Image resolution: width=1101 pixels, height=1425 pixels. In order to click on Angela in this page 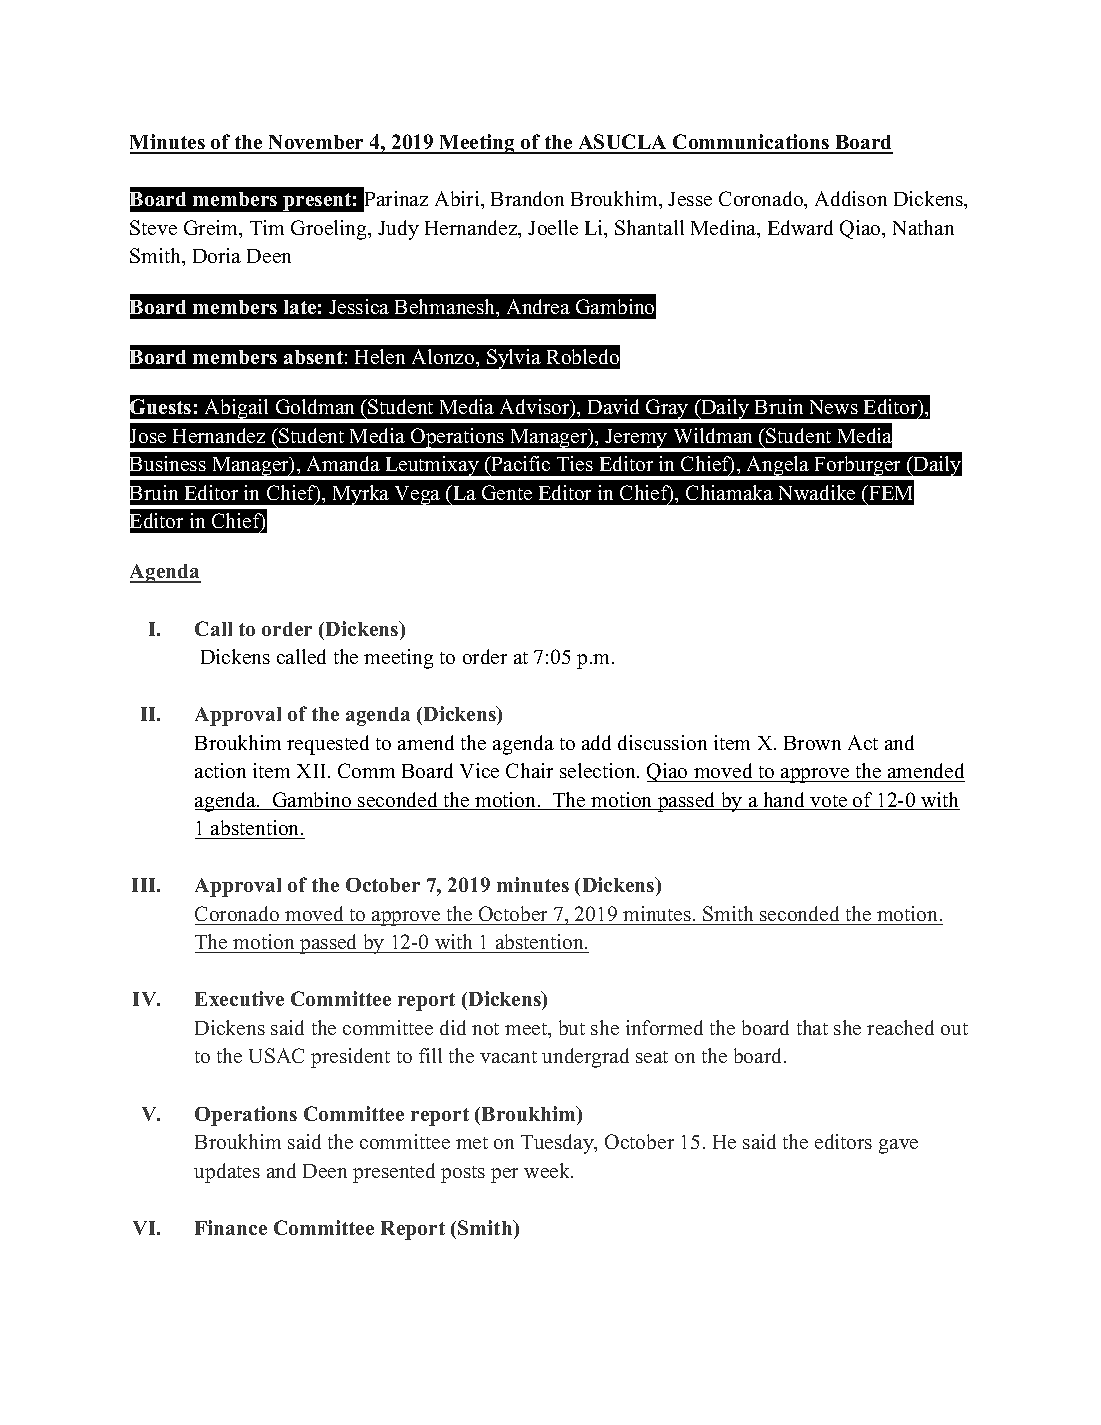, I will do `click(778, 467)`.
